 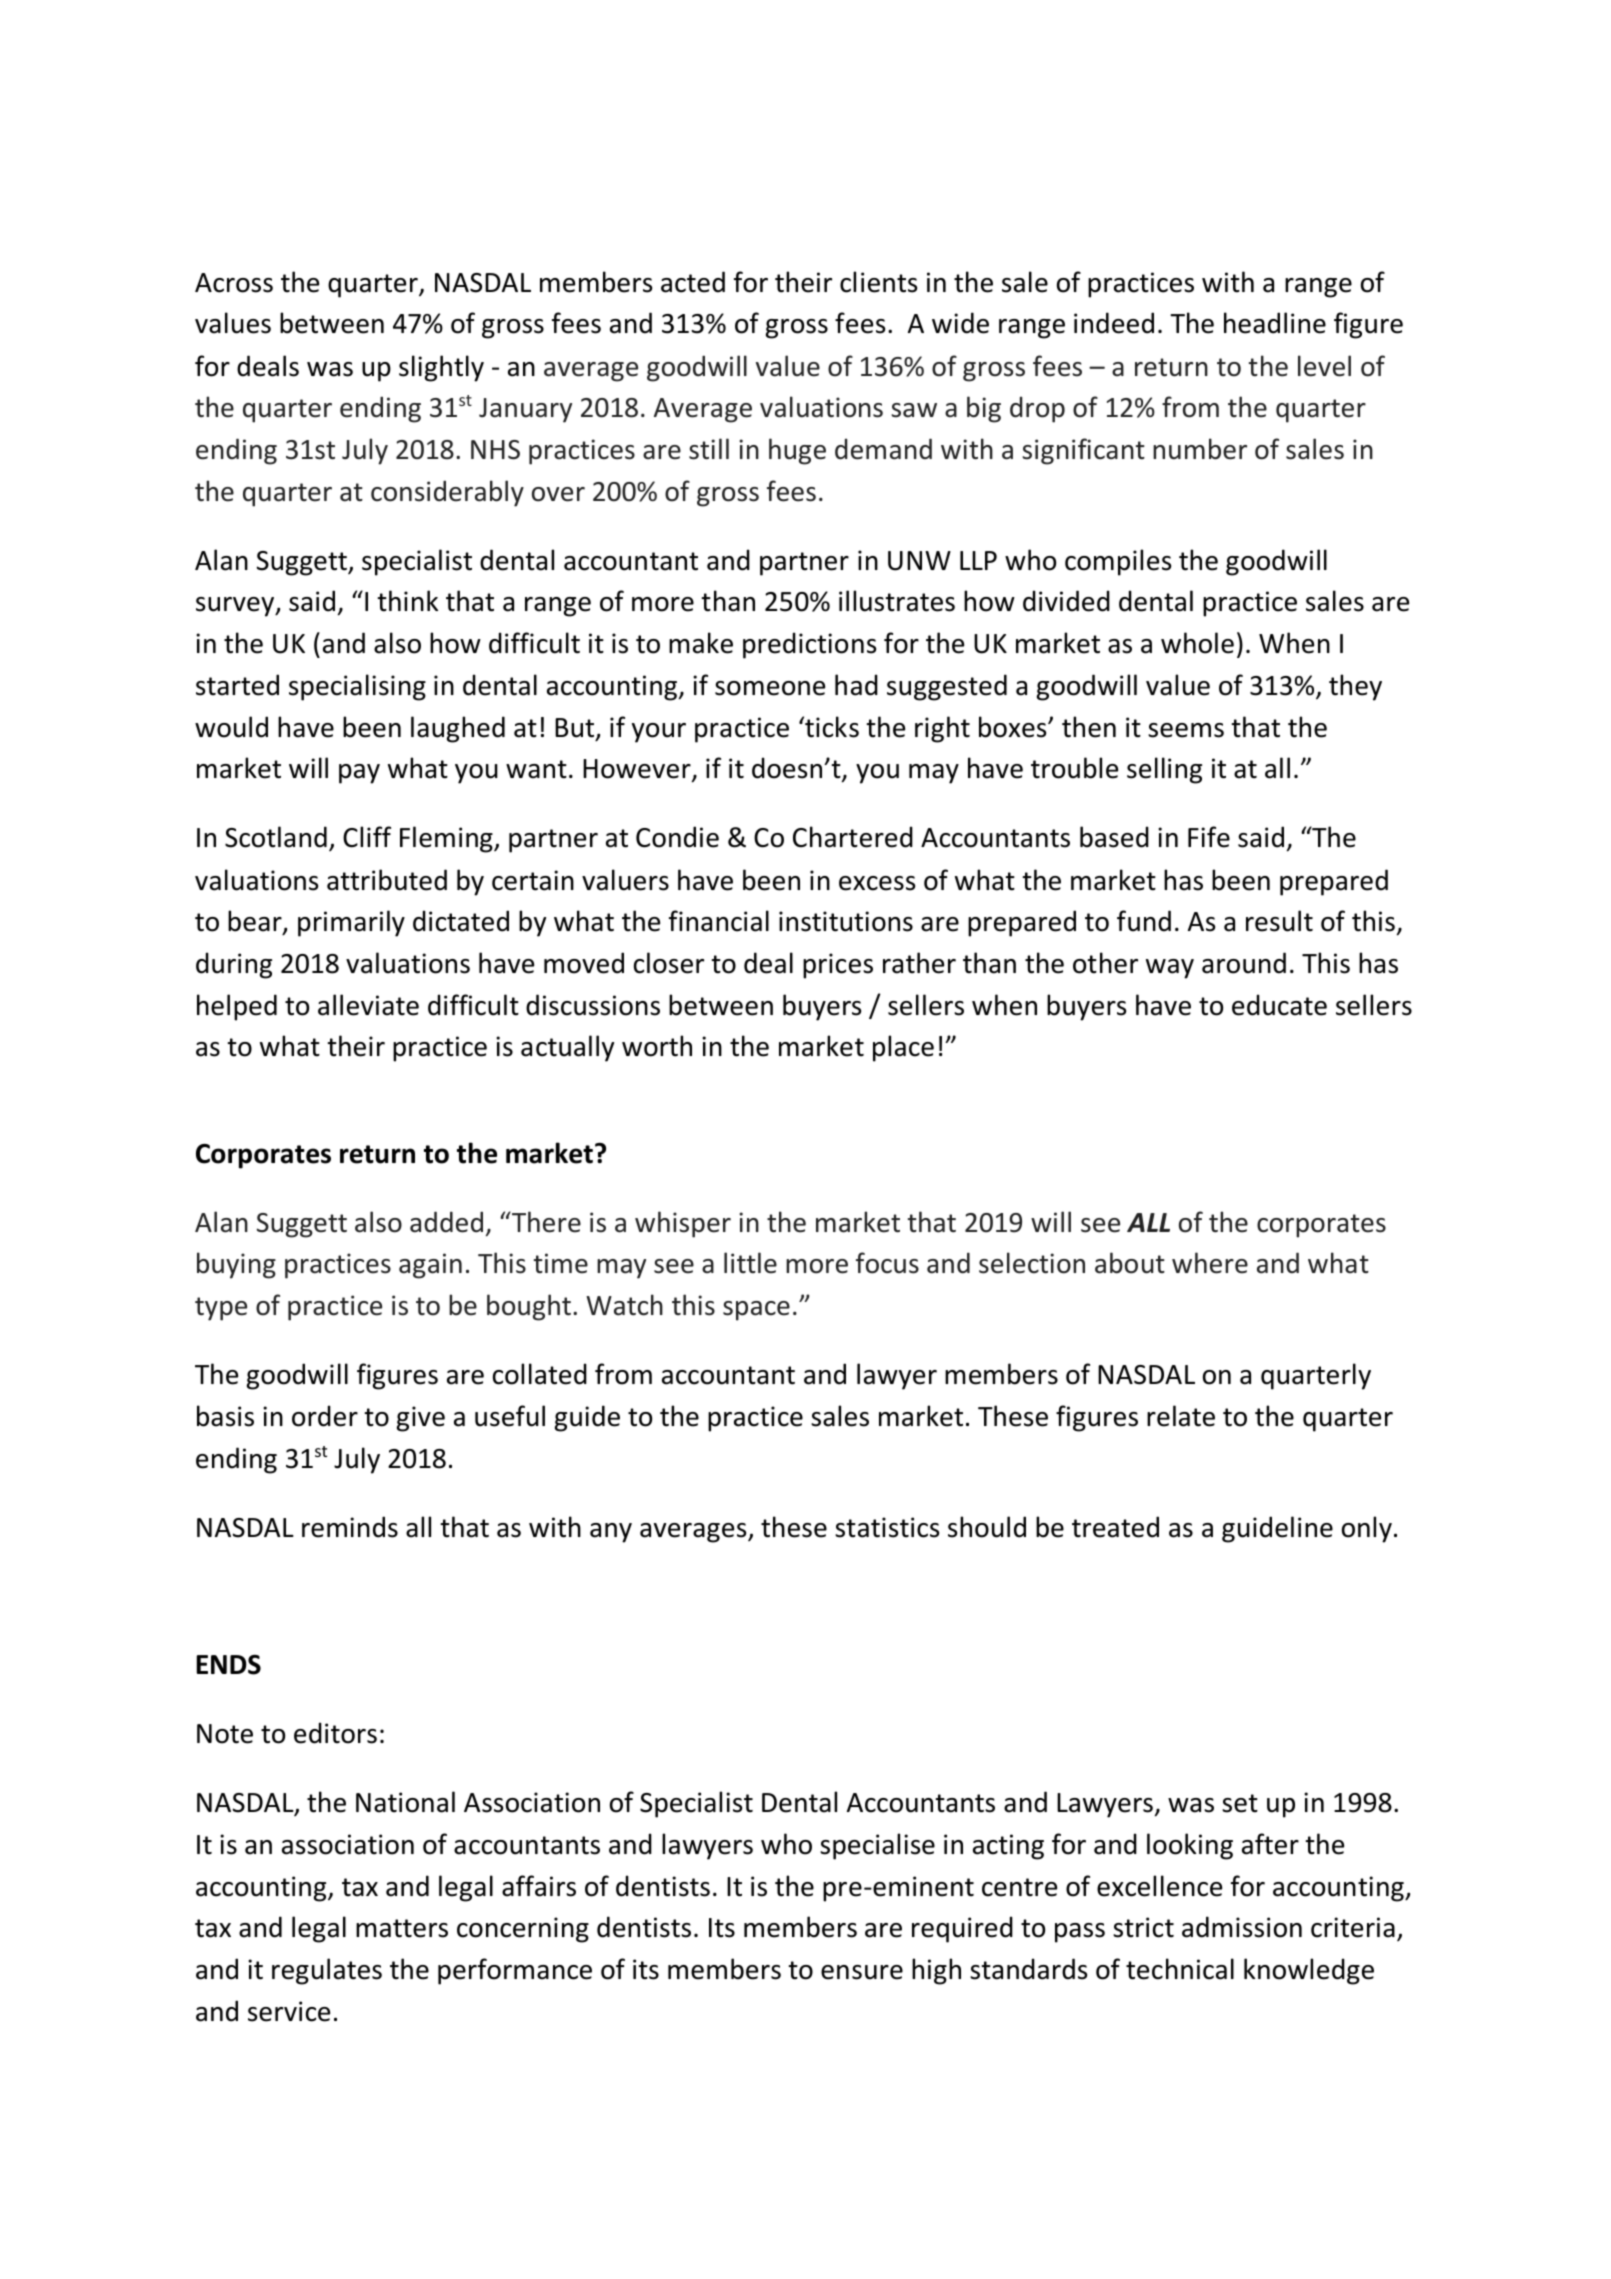 I want to click on added, so click(x=446, y=1222).
